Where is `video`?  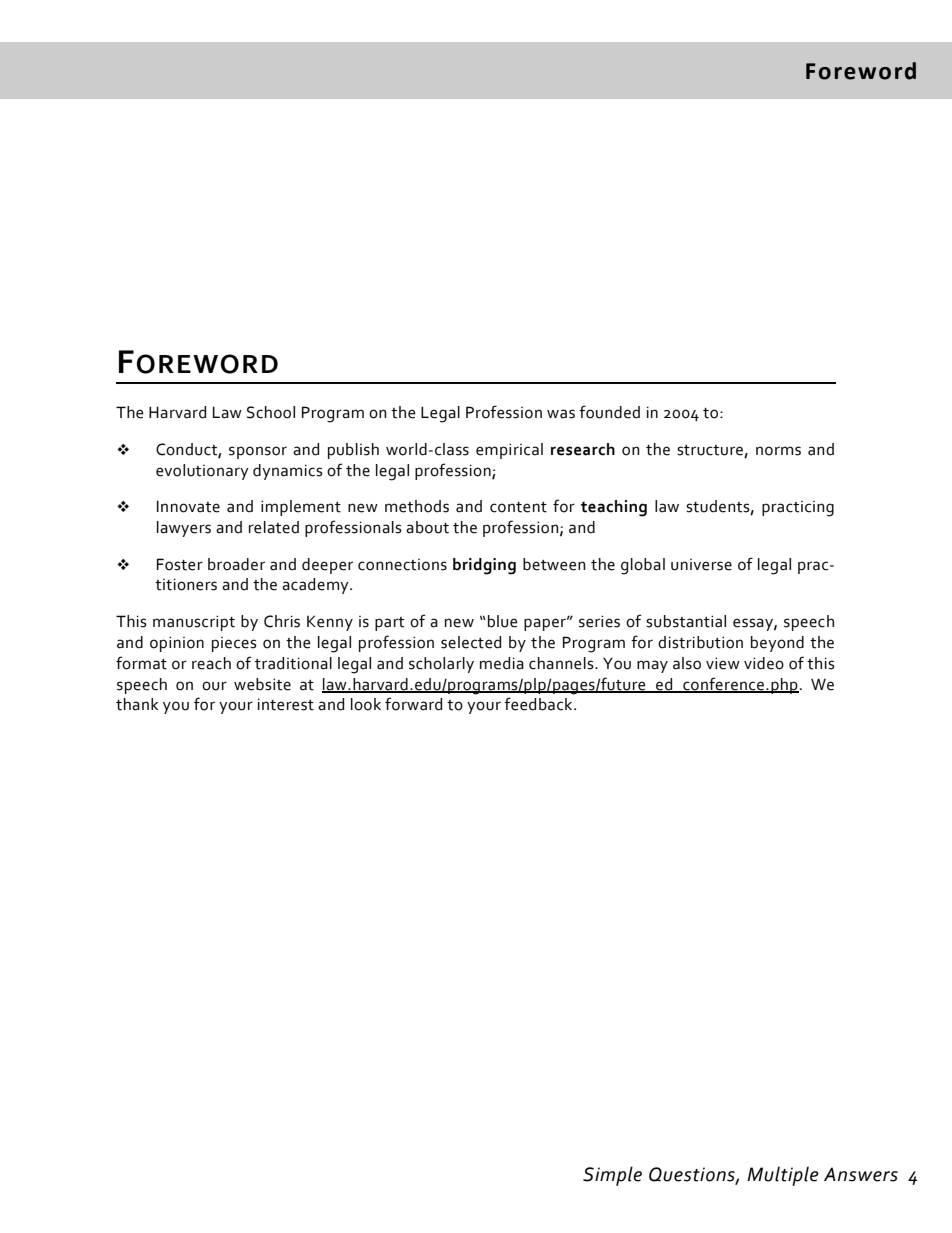
video is located at coordinates (764, 663).
